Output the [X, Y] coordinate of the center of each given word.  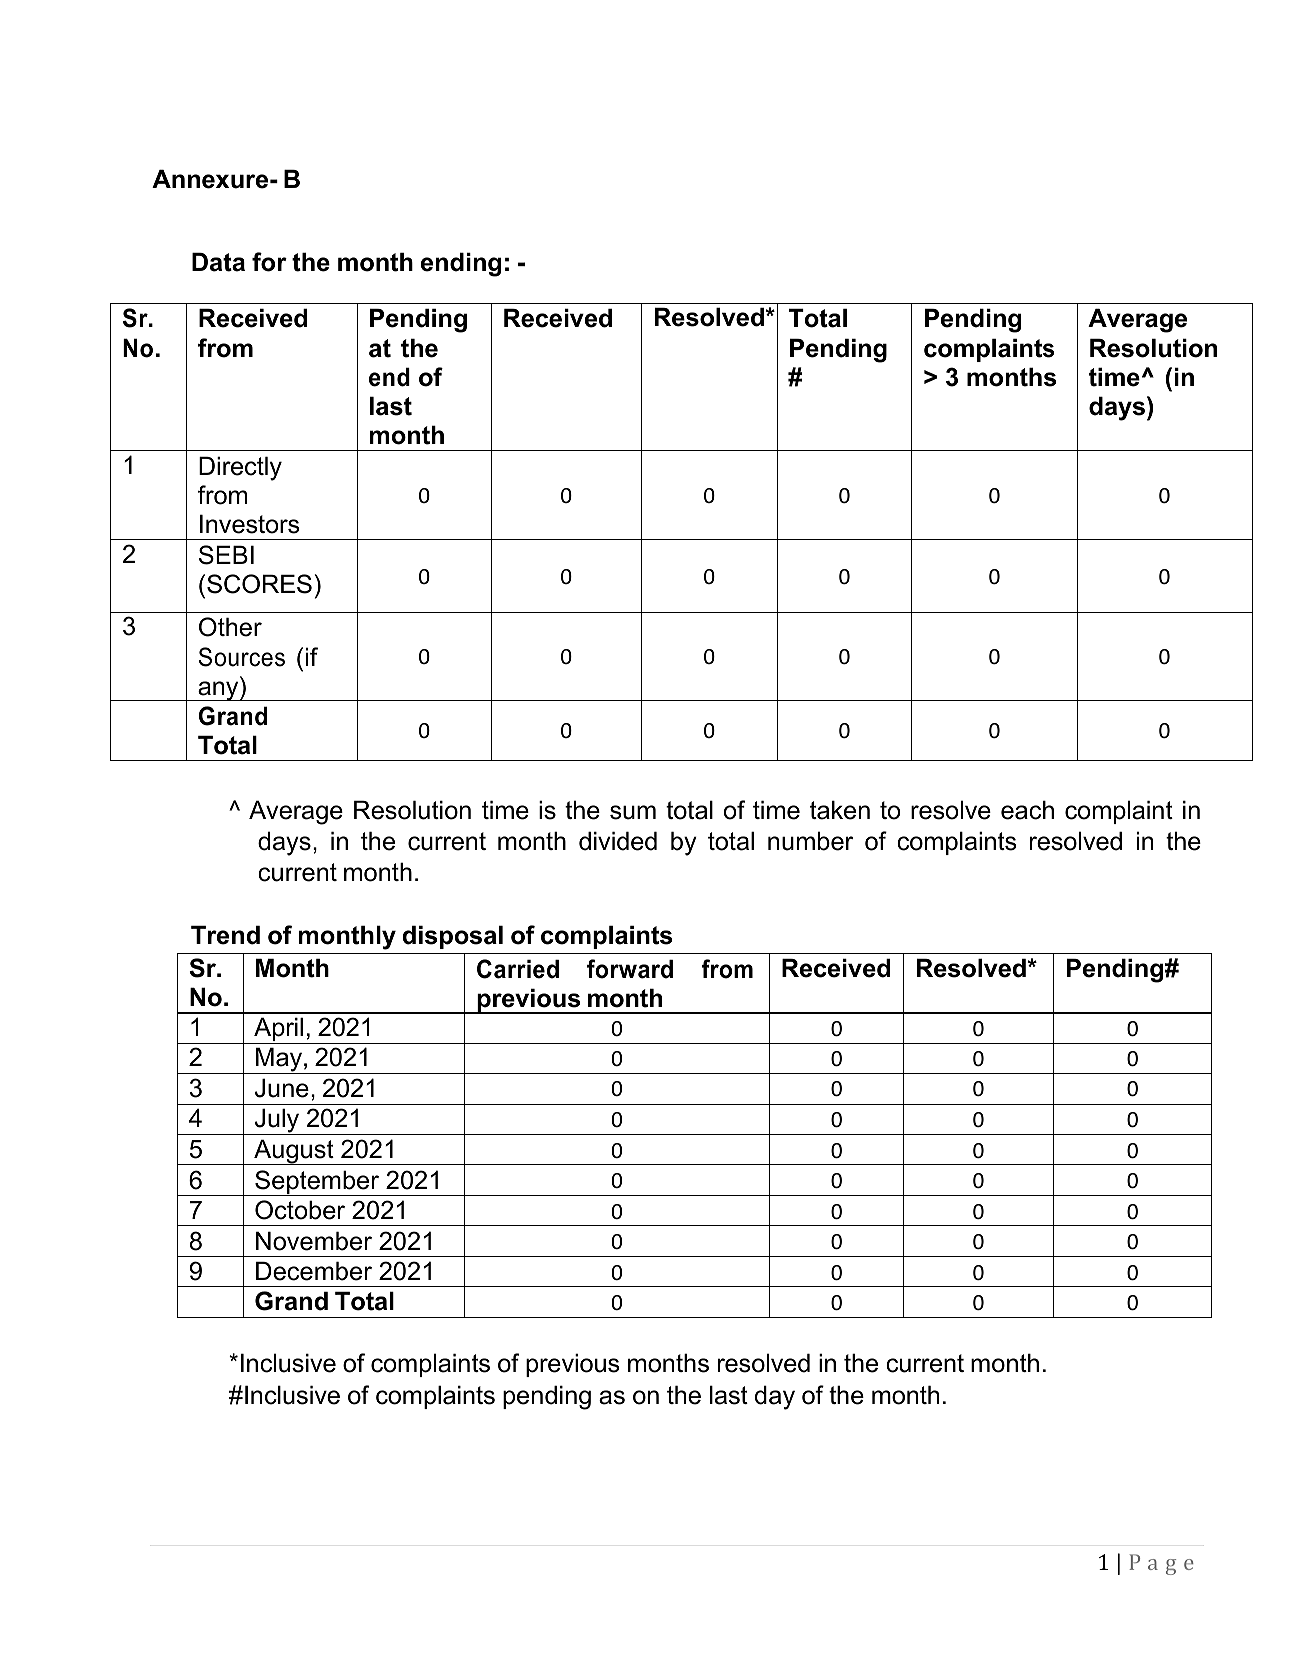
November [314, 1241]
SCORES [259, 584]
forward [630, 969]
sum [633, 812]
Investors [249, 524]
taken [840, 810]
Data [218, 262]
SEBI [226, 555]
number [810, 841]
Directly [240, 468]
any [218, 691]
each [1027, 810]
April [279, 1030]
